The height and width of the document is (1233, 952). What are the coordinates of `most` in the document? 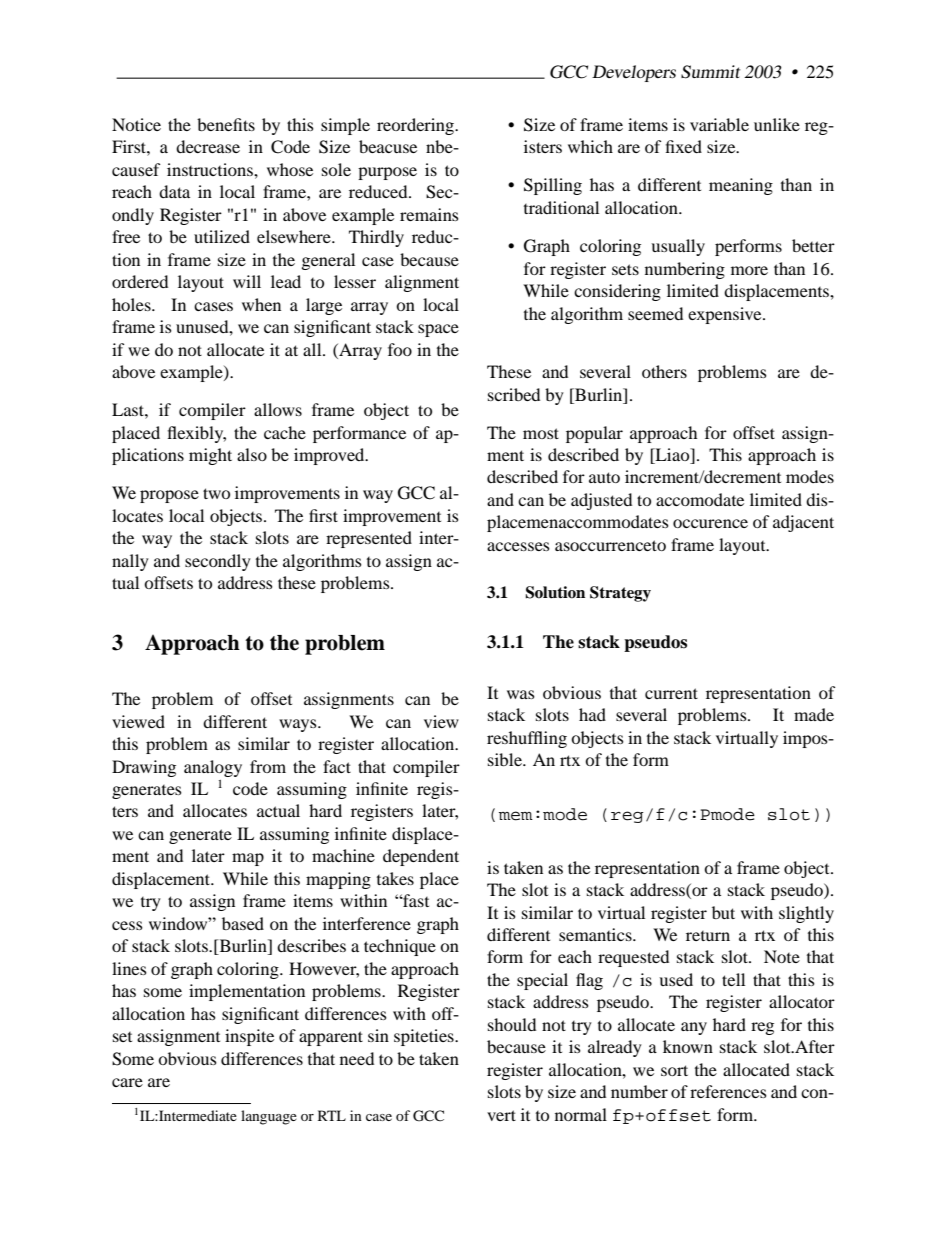 It's located at (541, 433).
